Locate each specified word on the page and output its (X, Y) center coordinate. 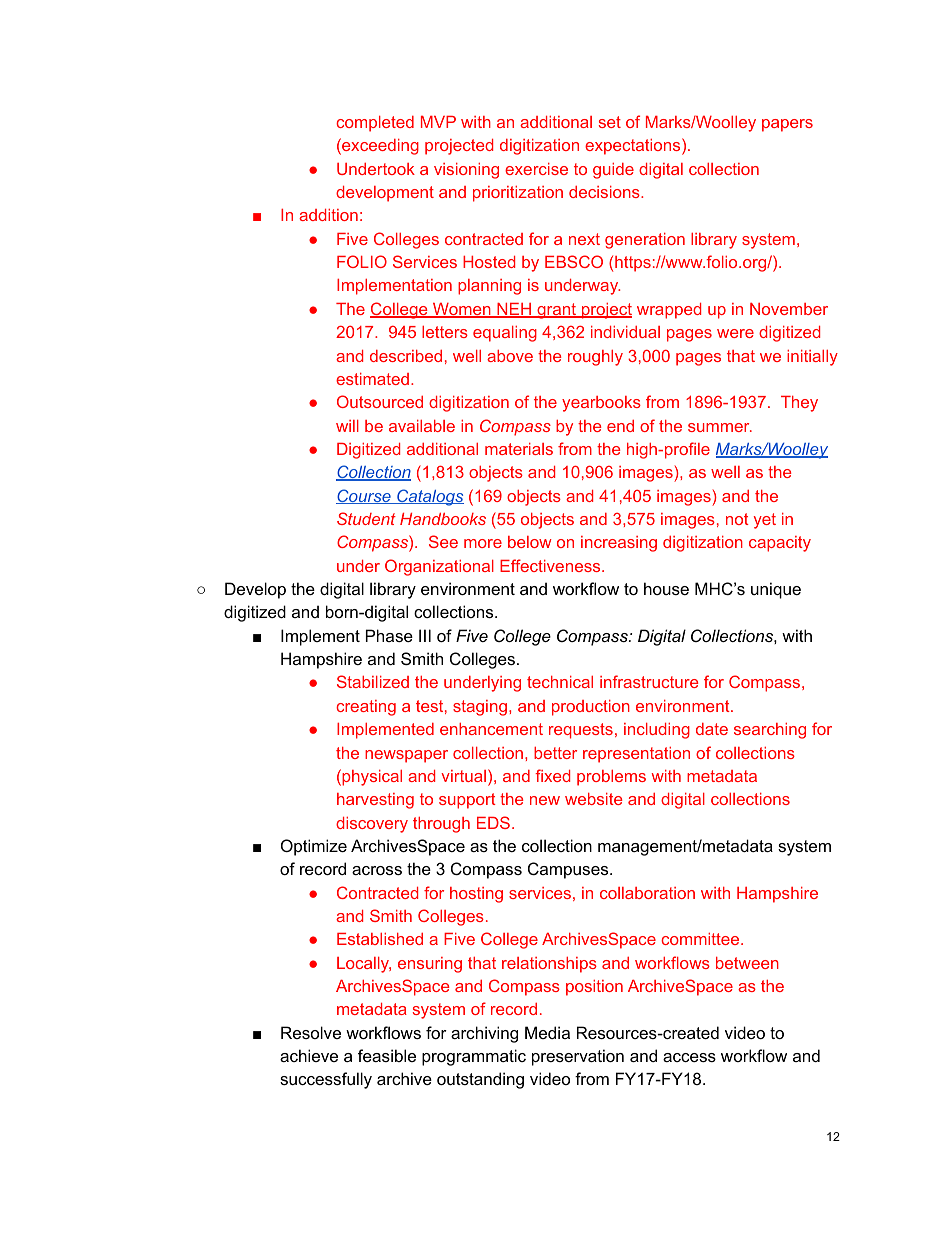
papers (787, 125)
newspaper (406, 756)
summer (720, 427)
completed (375, 124)
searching (770, 731)
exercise (536, 169)
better (555, 753)
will (347, 426)
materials (519, 449)
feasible (387, 1055)
